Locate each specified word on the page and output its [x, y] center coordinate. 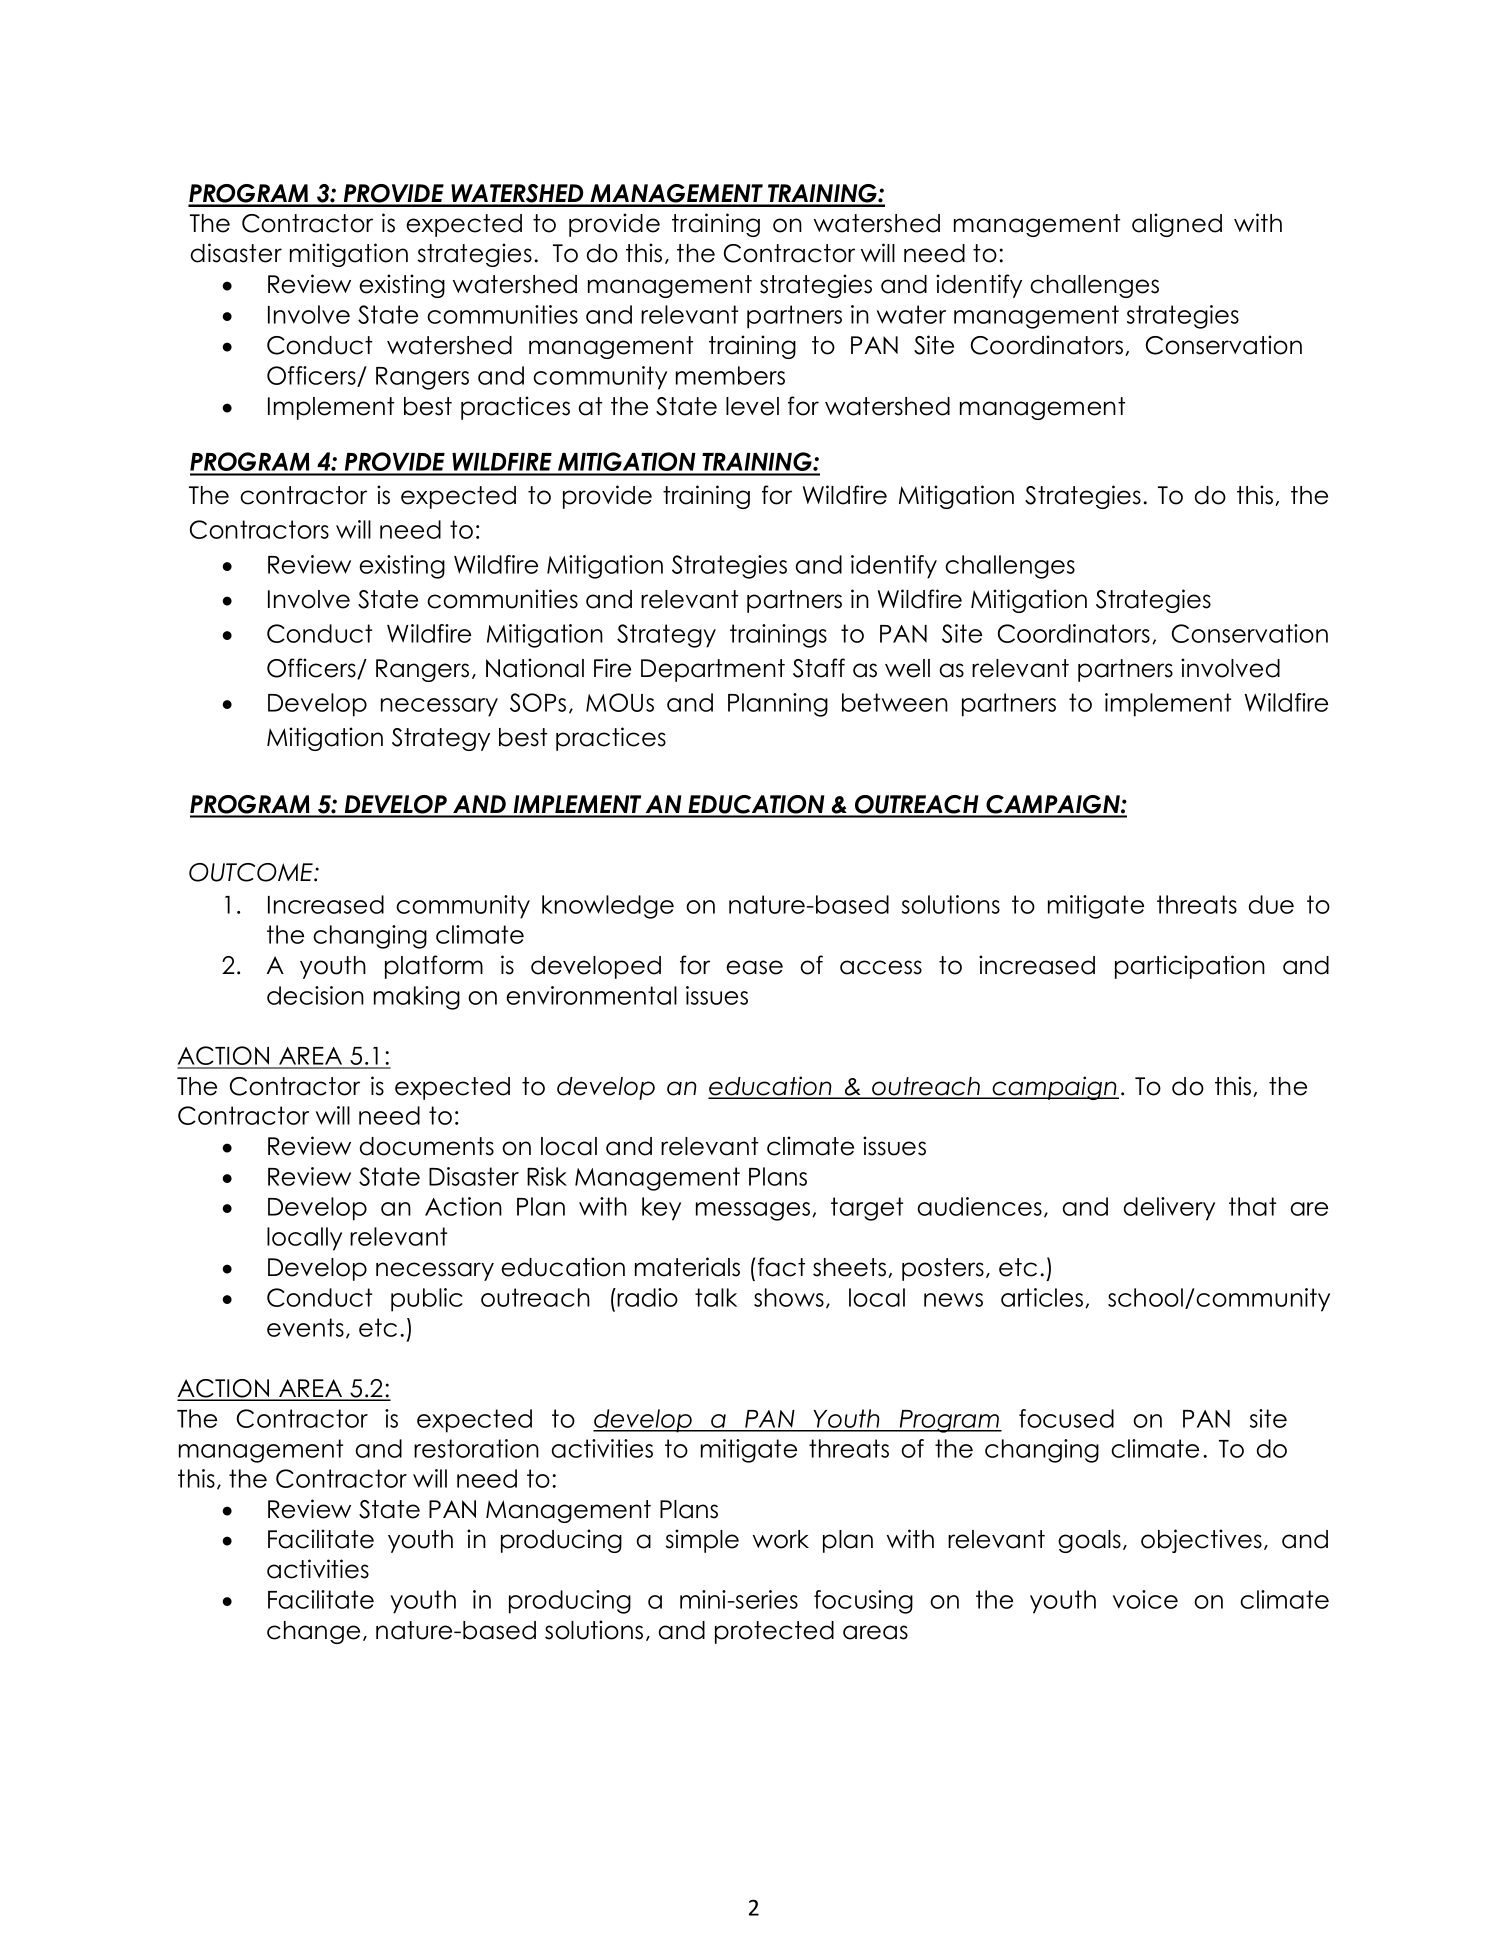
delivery [1169, 1209]
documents [427, 1146]
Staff [819, 668]
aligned [1177, 225]
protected [774, 1632]
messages [754, 1211]
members [730, 375]
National [535, 668]
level [752, 406]
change [313, 1632]
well [907, 668]
